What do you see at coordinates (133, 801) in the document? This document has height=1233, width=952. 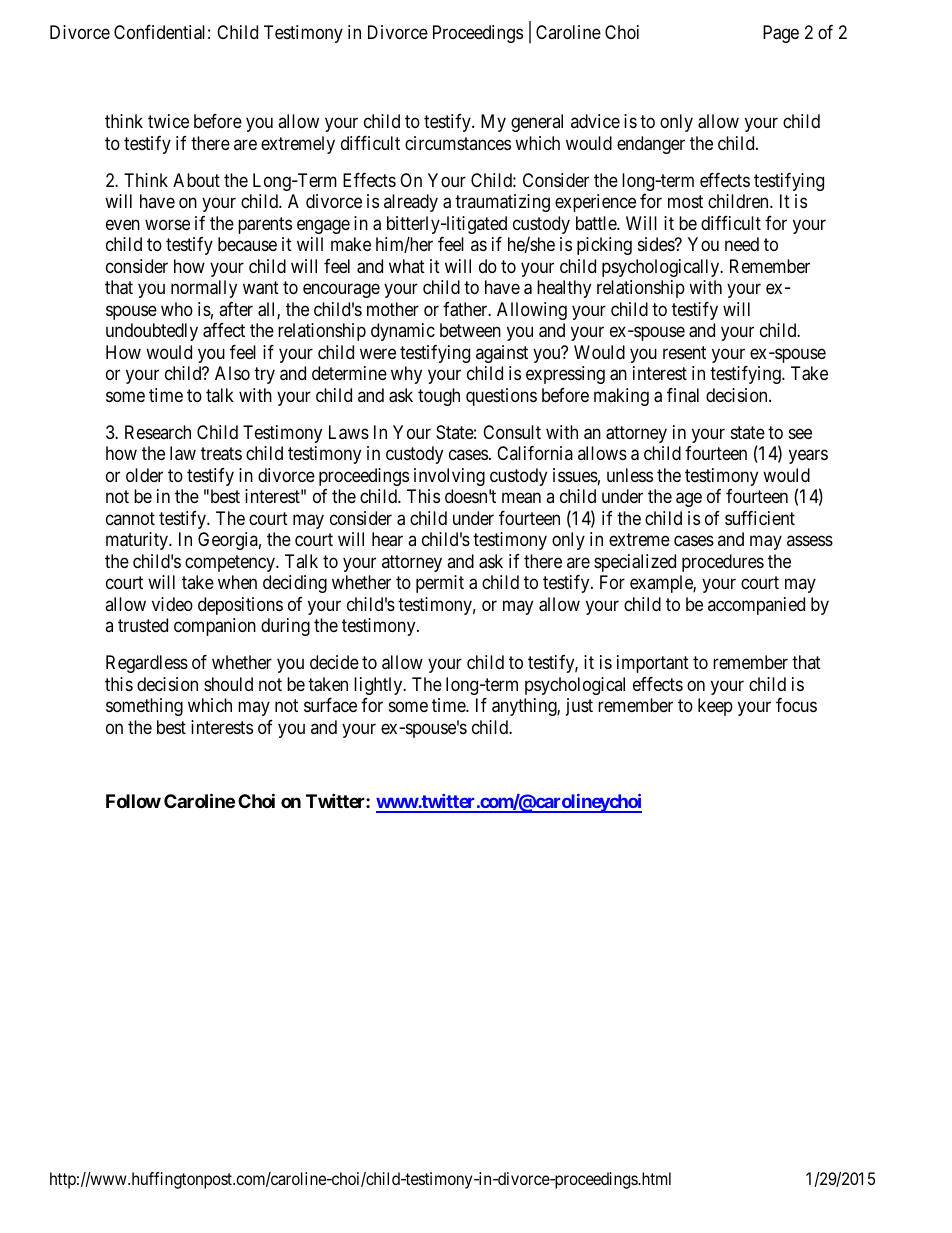 I see `Follow` at bounding box center [133, 801].
